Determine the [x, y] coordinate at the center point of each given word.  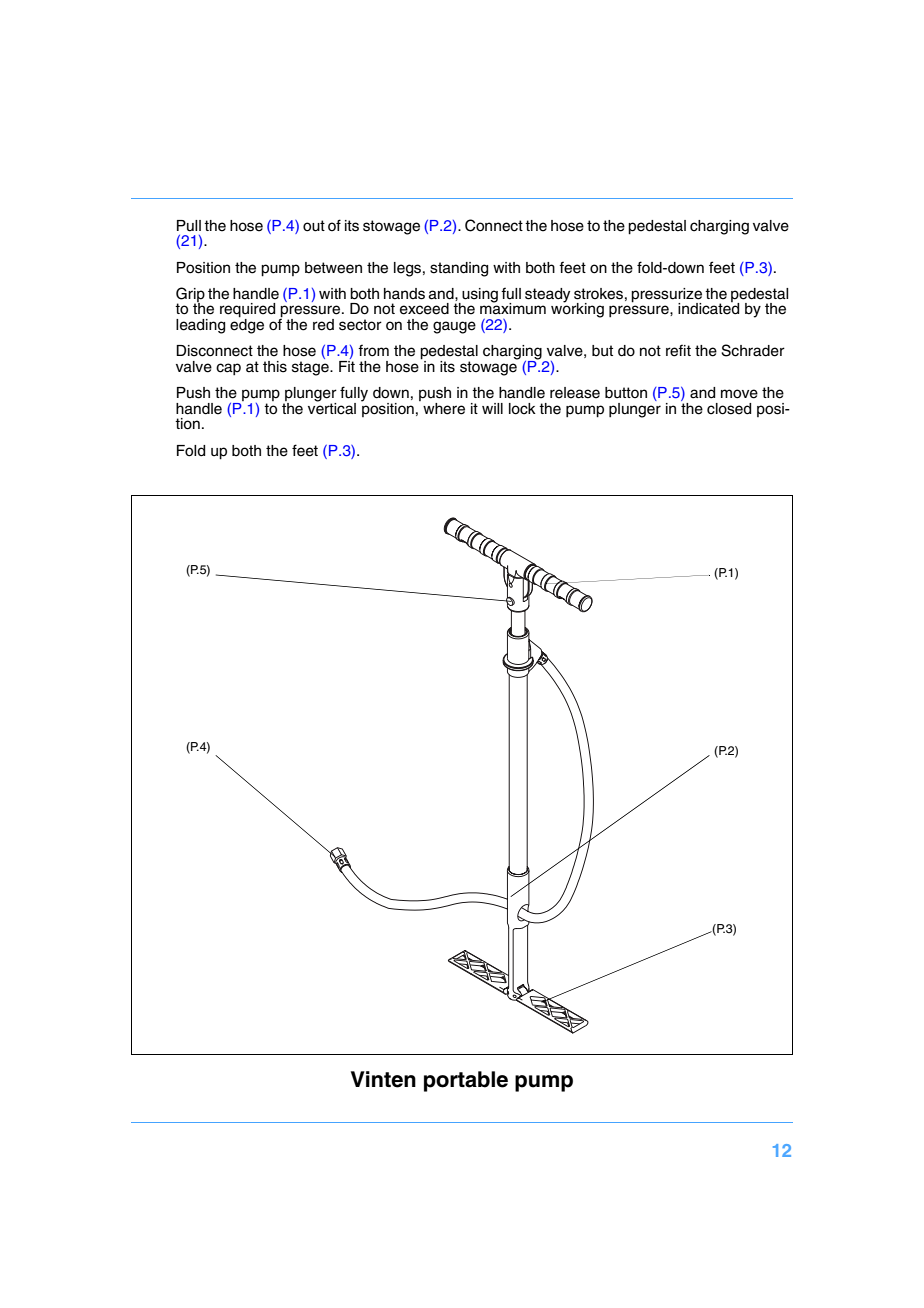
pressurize [666, 296]
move [739, 394]
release [575, 393]
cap [228, 369]
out [314, 226]
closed [729, 409]
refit [678, 350]
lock [522, 409]
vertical [332, 407]
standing [459, 269]
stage [311, 368]
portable [466, 1081]
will [492, 408]
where [444, 409]
